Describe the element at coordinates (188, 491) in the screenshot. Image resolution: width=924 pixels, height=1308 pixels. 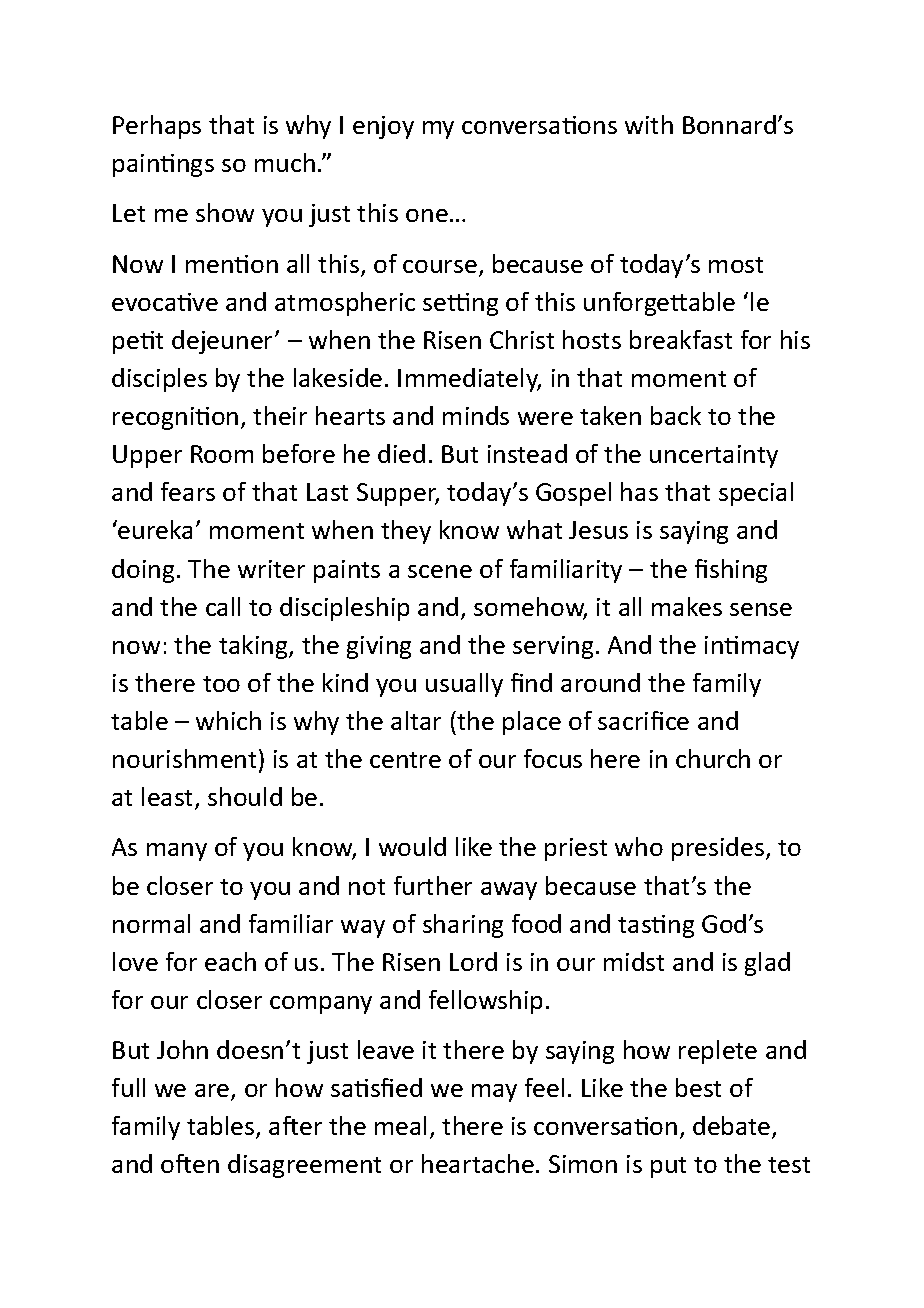
I see `fears` at that location.
